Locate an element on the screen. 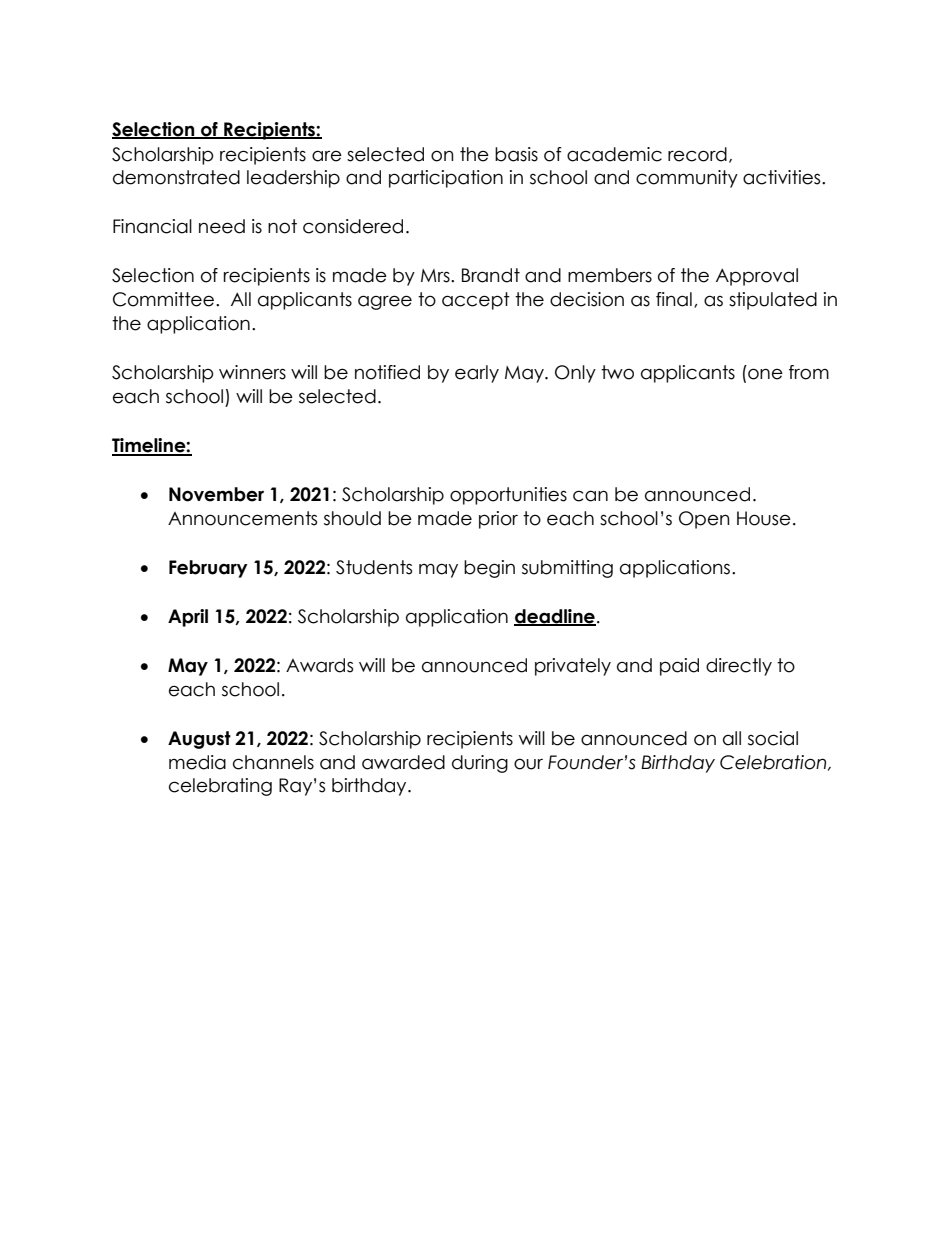 The image size is (952, 1233). during is located at coordinates (480, 764).
